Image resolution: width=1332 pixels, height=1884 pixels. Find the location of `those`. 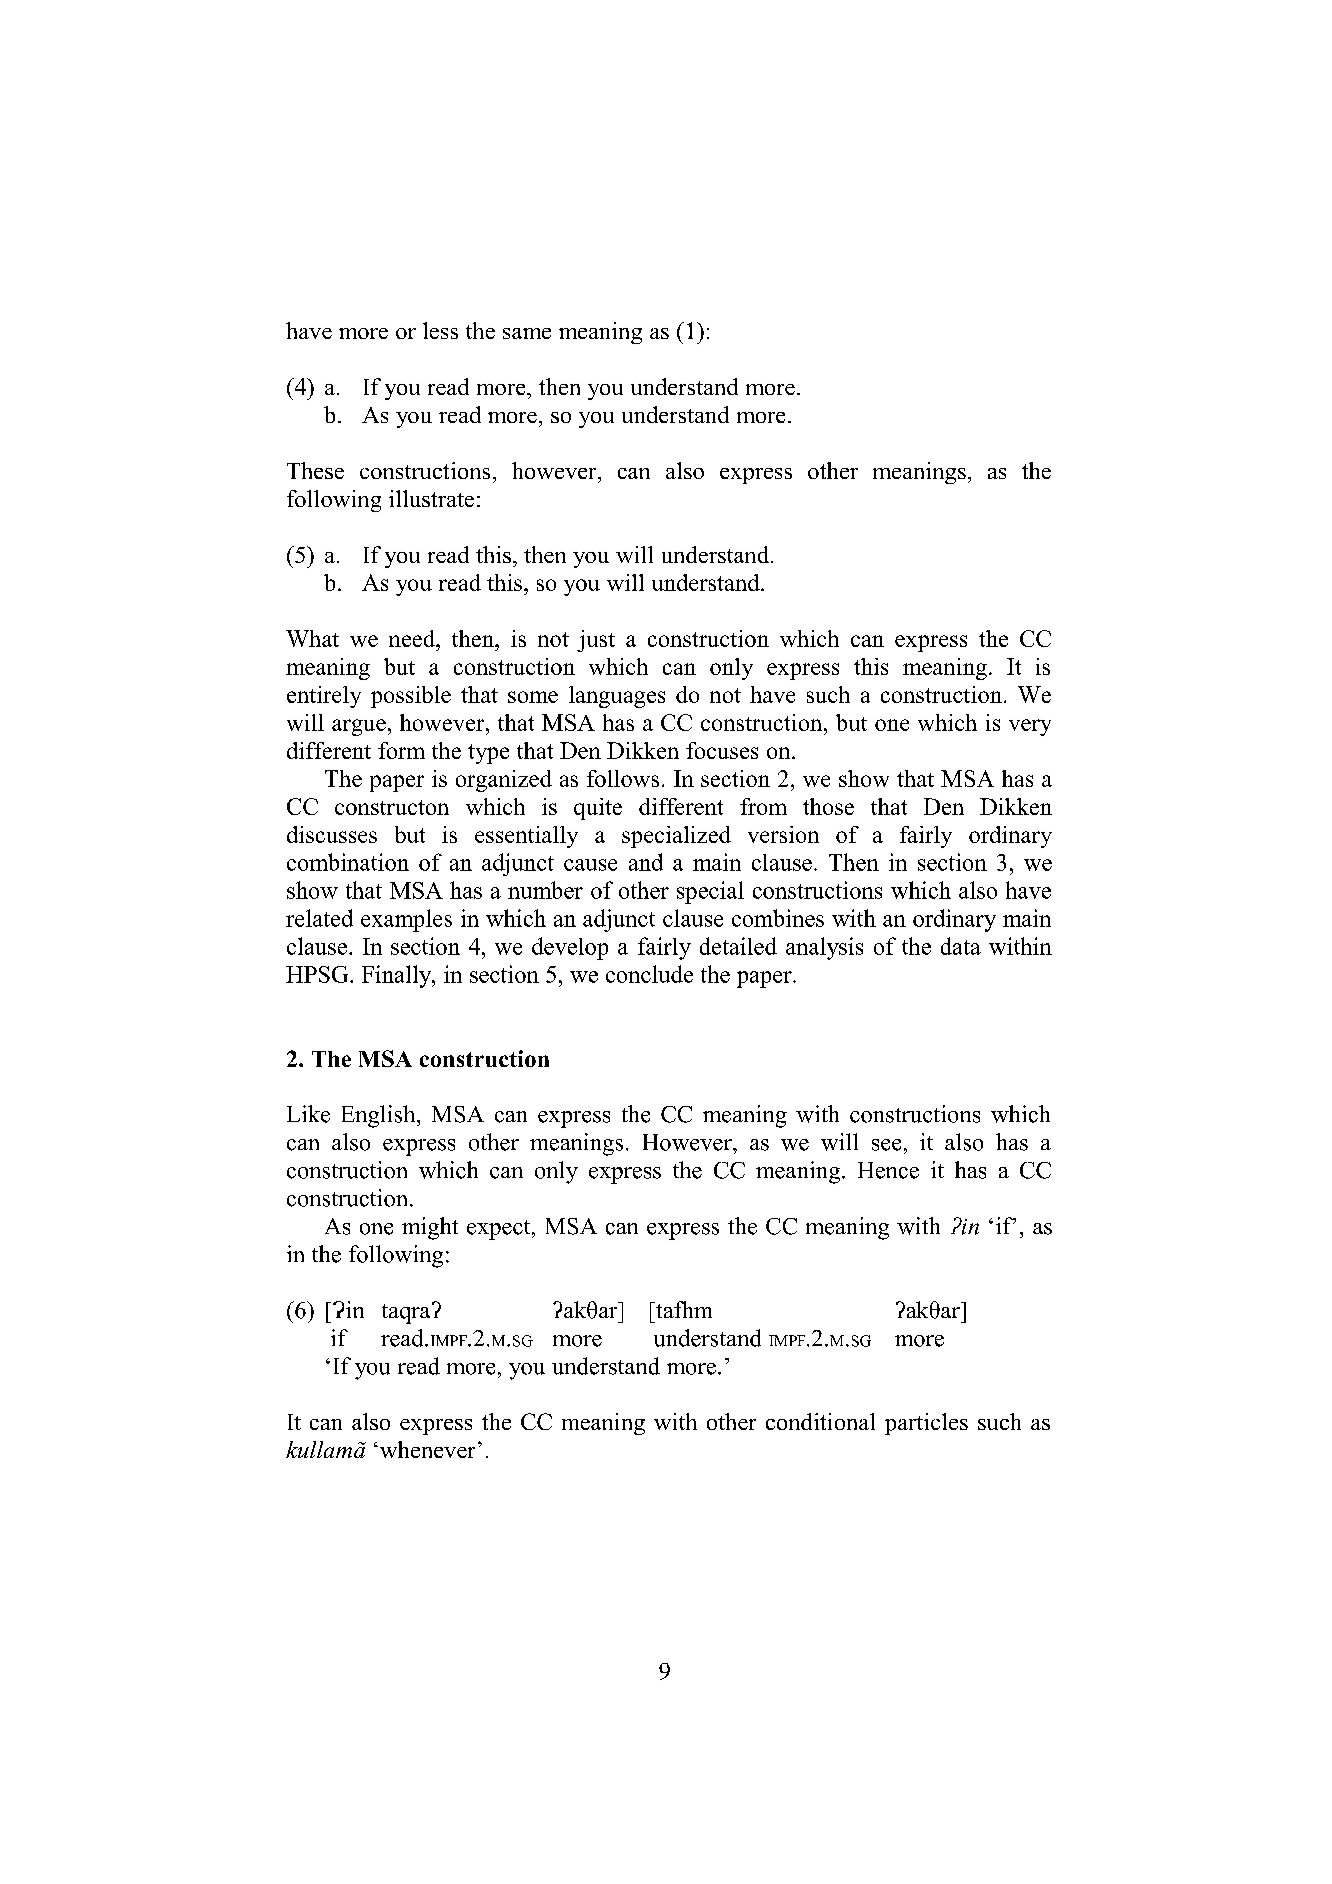

those is located at coordinates (828, 806).
